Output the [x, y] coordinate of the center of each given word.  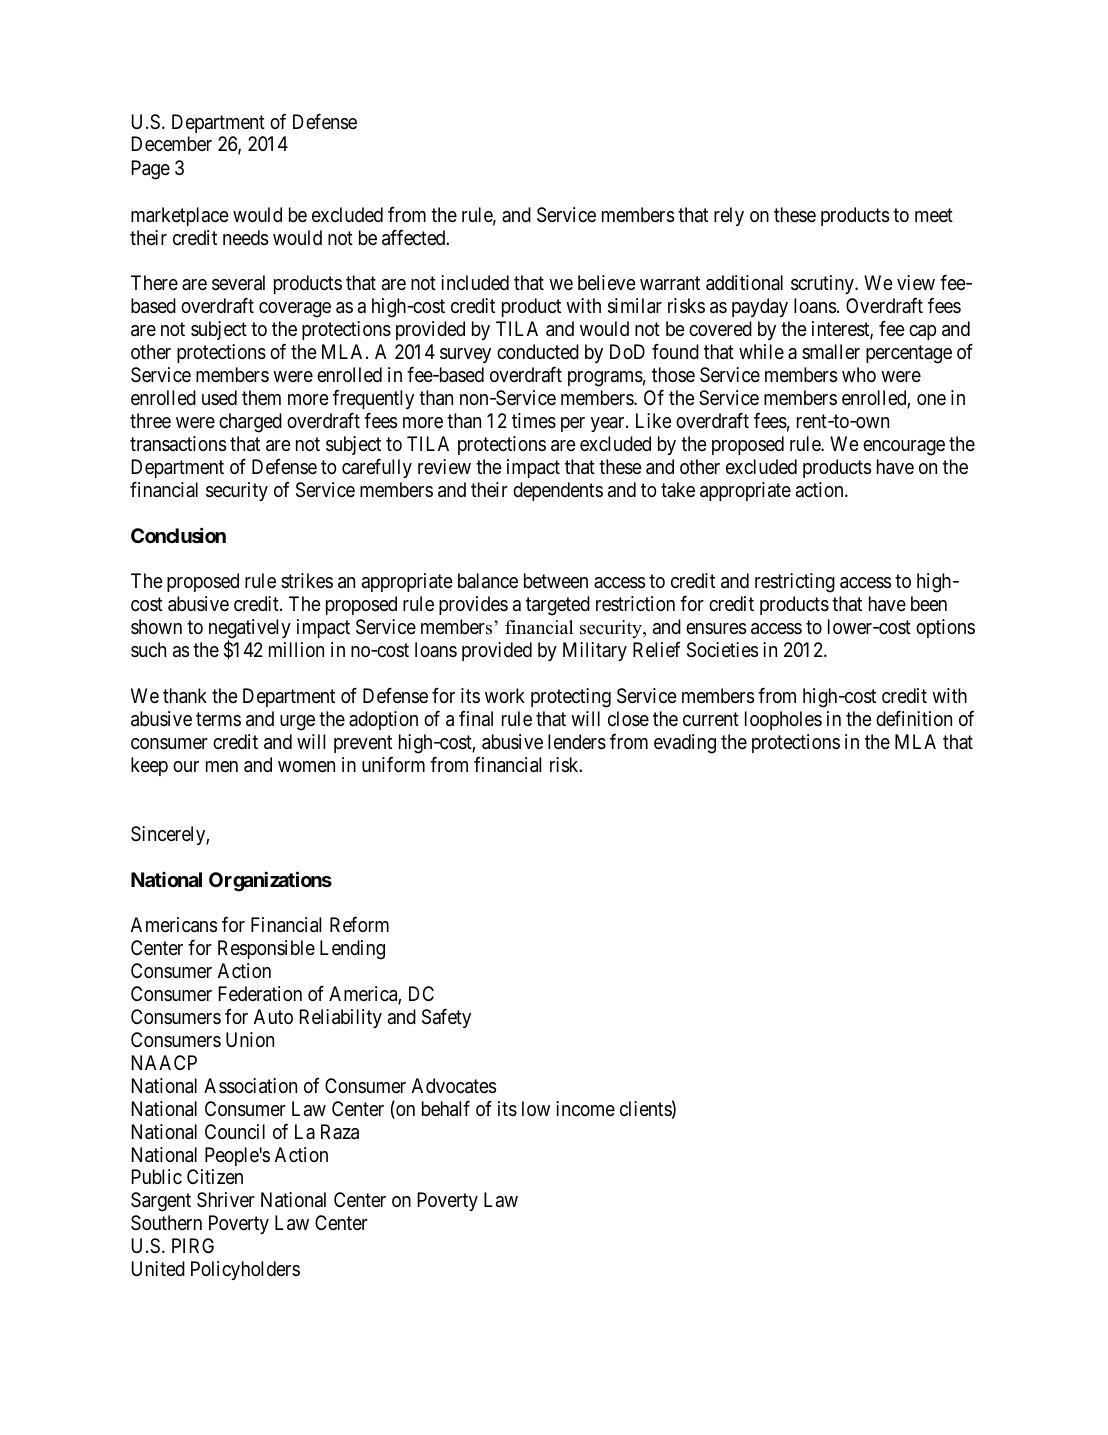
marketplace [180, 216]
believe [607, 283]
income [585, 1109]
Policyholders [245, 1270]
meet [934, 215]
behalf [446, 1108]
